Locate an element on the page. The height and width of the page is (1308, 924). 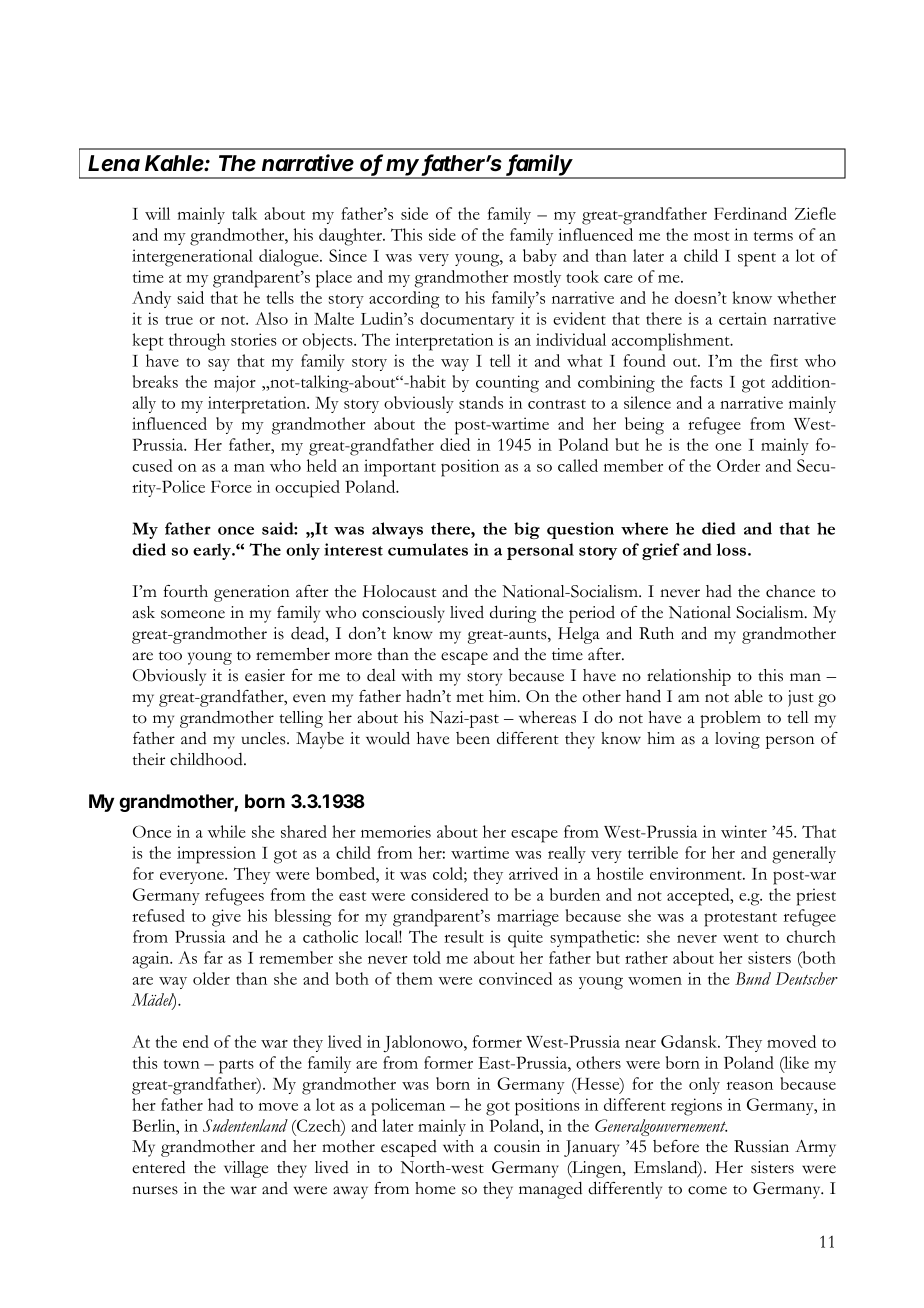
easier is located at coordinates (265, 675).
